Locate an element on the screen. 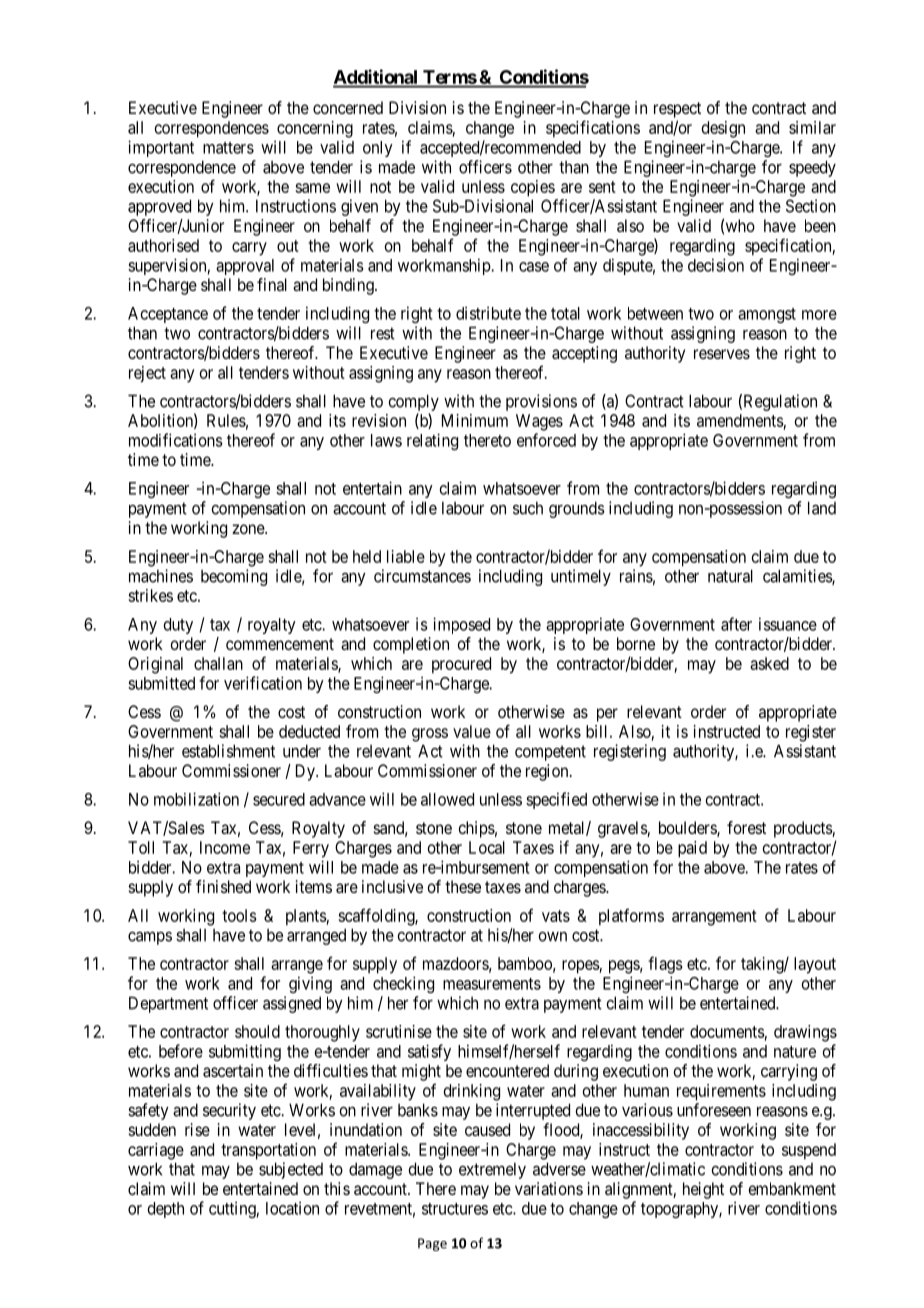 This screenshot has height=1308, width=924. procured is located at coordinates (461, 665).
